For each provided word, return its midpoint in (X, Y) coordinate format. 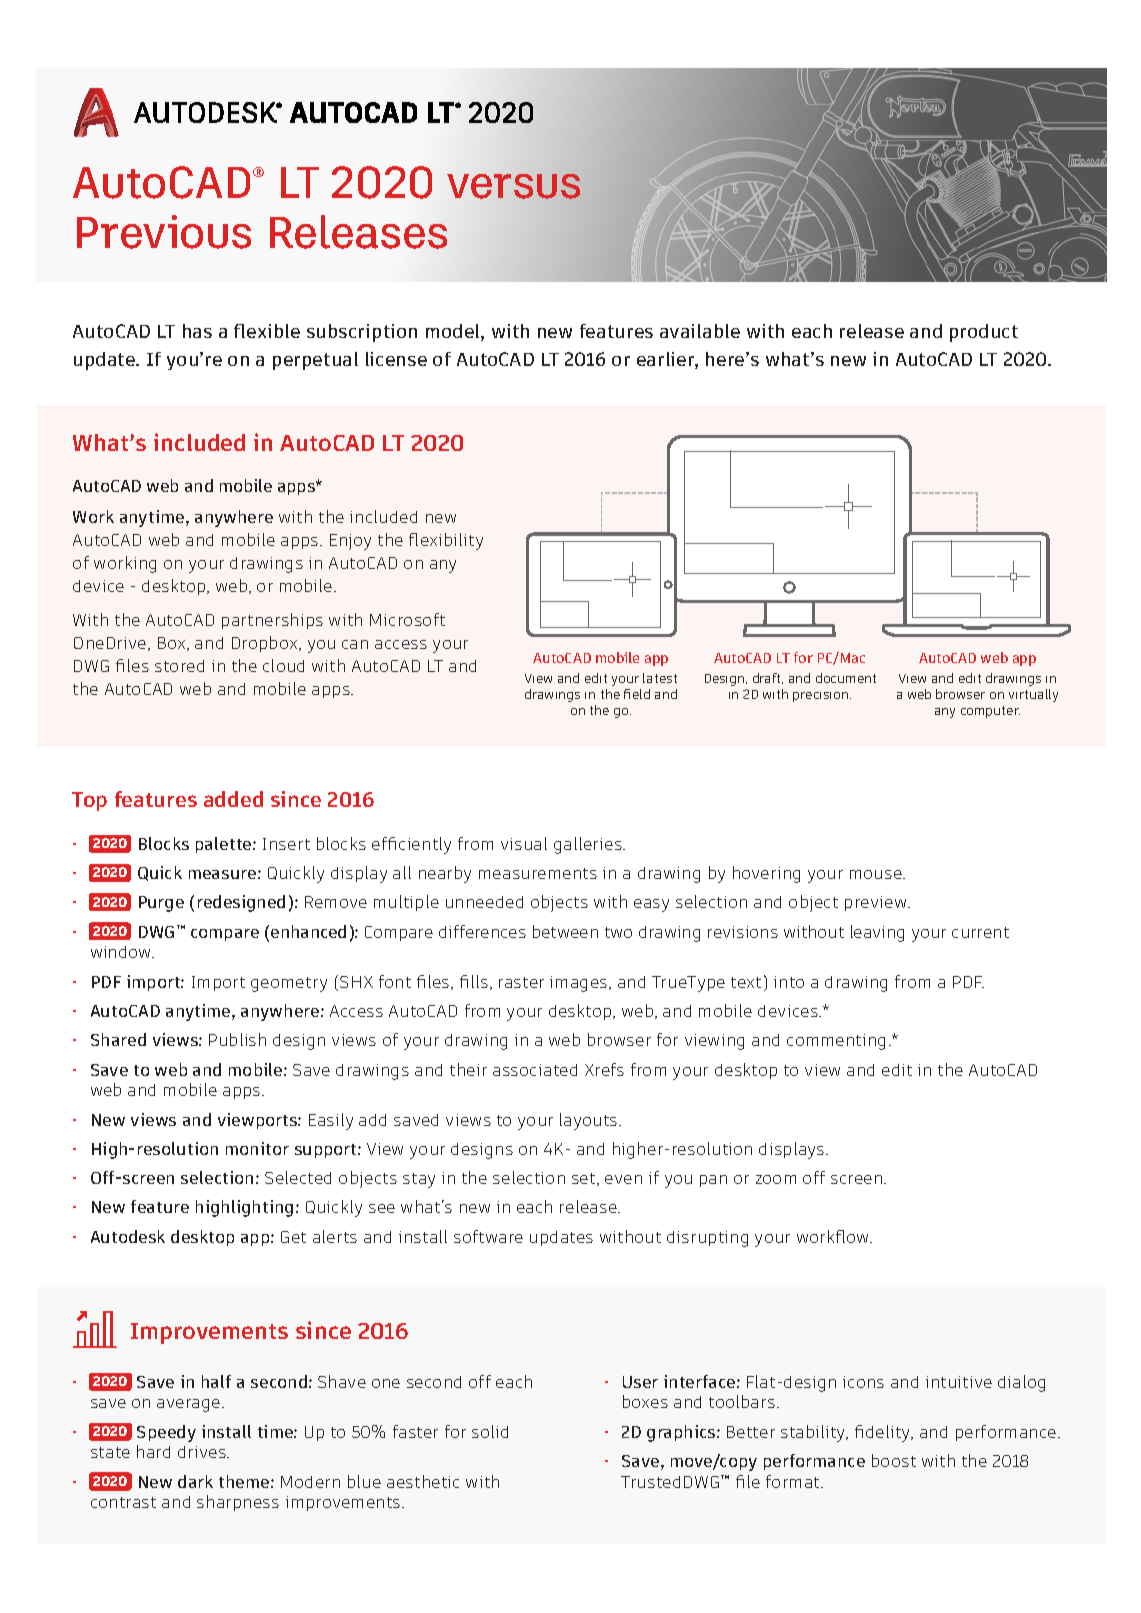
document (846, 678)
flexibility (446, 541)
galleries (589, 845)
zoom (776, 1179)
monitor (257, 1148)
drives (203, 1452)
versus (513, 186)
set (585, 1179)
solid (490, 1431)
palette (225, 845)
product (984, 333)
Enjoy (350, 542)
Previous (164, 232)
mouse (877, 874)
